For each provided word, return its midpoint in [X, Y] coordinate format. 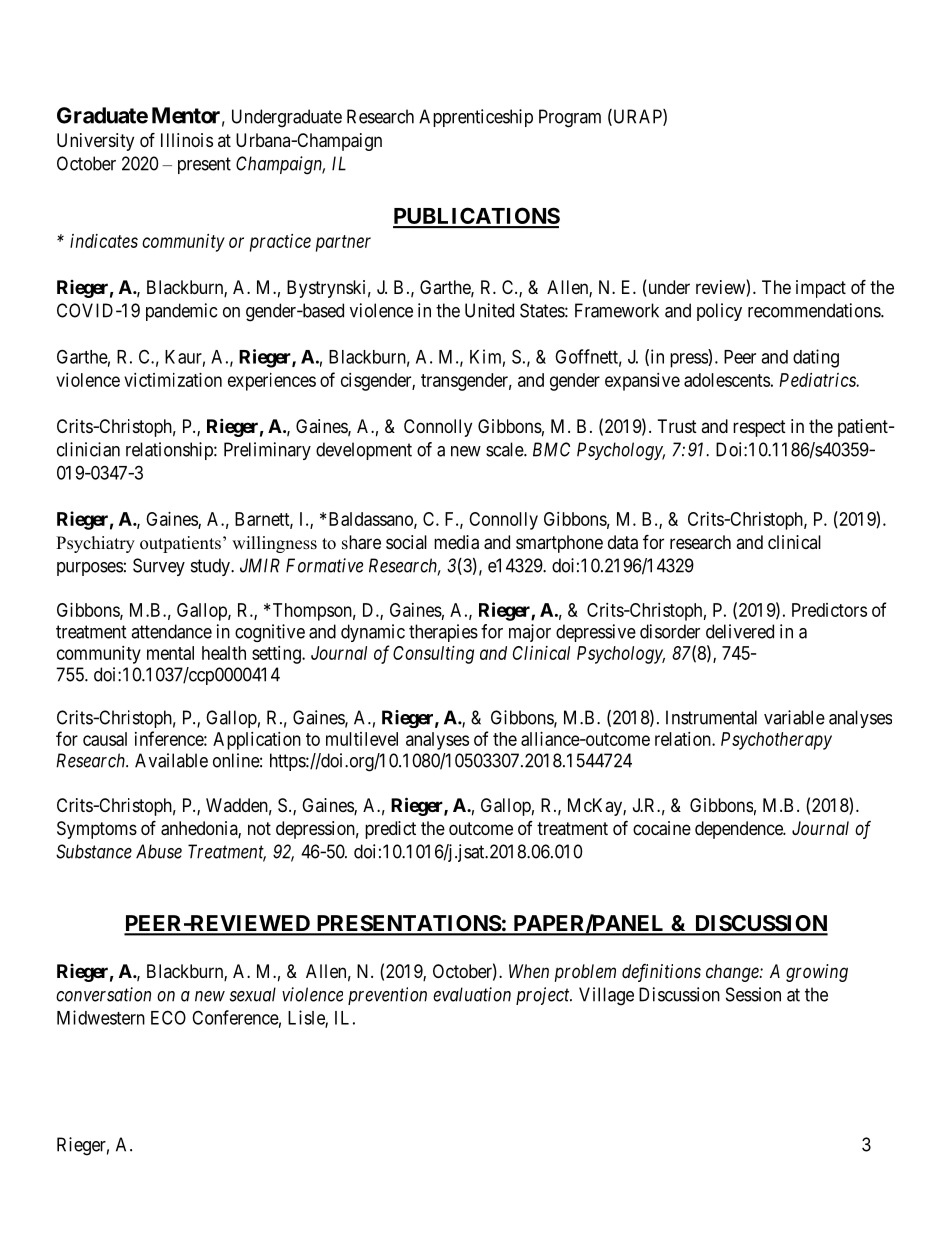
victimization [173, 380]
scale [505, 449]
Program [570, 118]
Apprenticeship [476, 118]
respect [759, 428]
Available [171, 760]
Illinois [187, 140]
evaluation [472, 994]
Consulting [433, 655]
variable [794, 717]
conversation [103, 994]
